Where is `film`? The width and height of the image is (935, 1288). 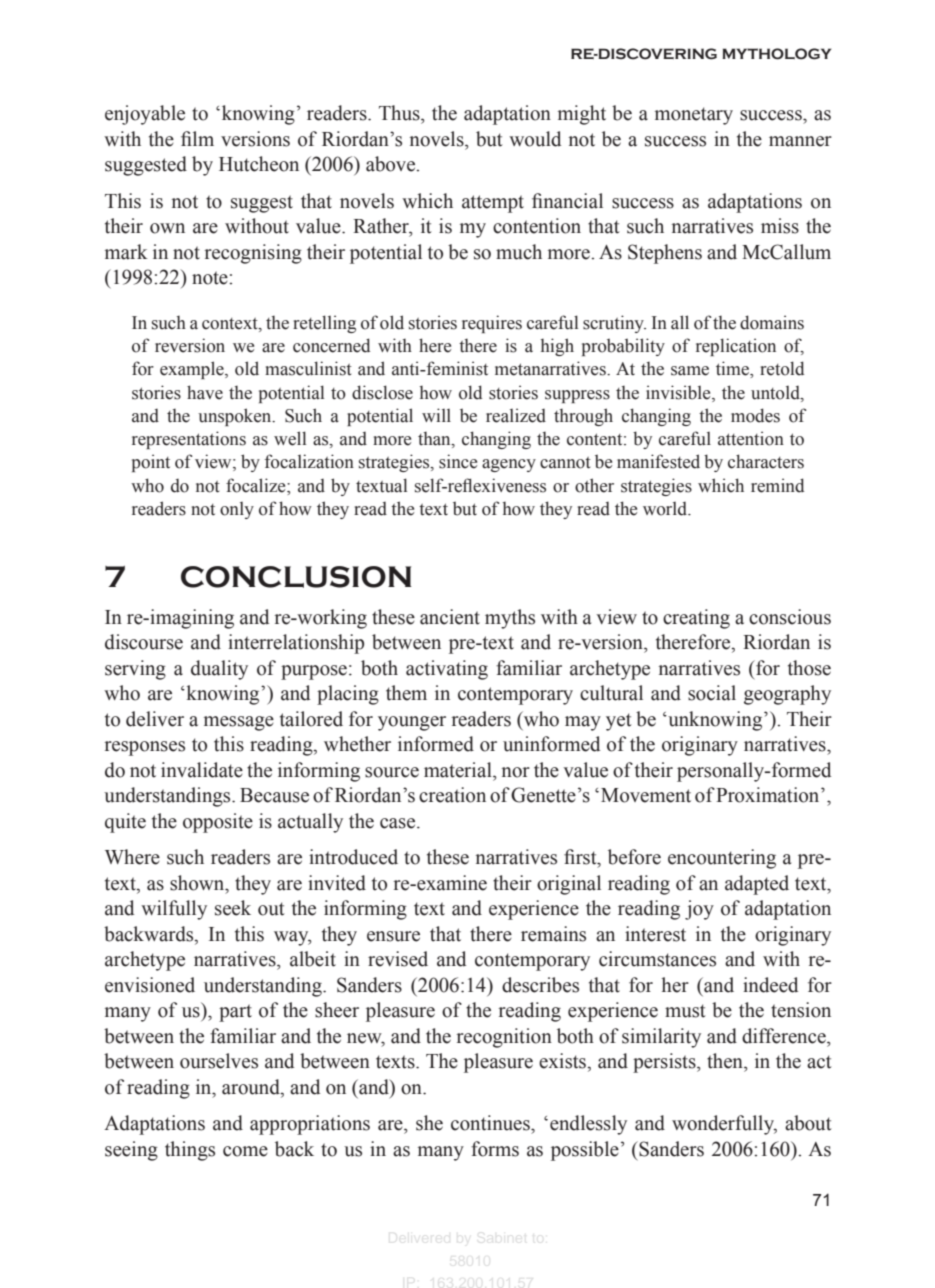 film is located at coordinates (197, 138).
